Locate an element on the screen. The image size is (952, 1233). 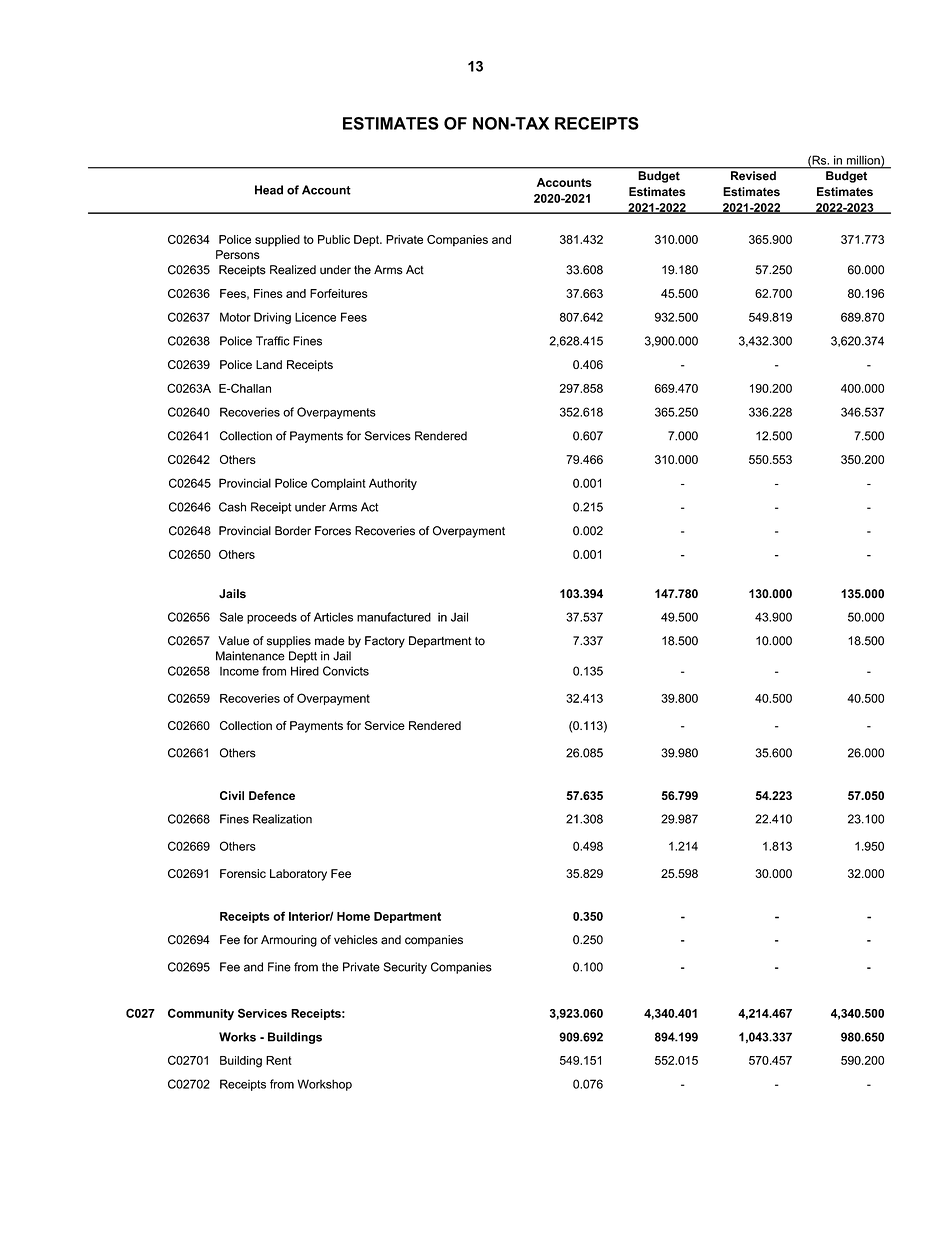
Revised is located at coordinates (753, 175).
